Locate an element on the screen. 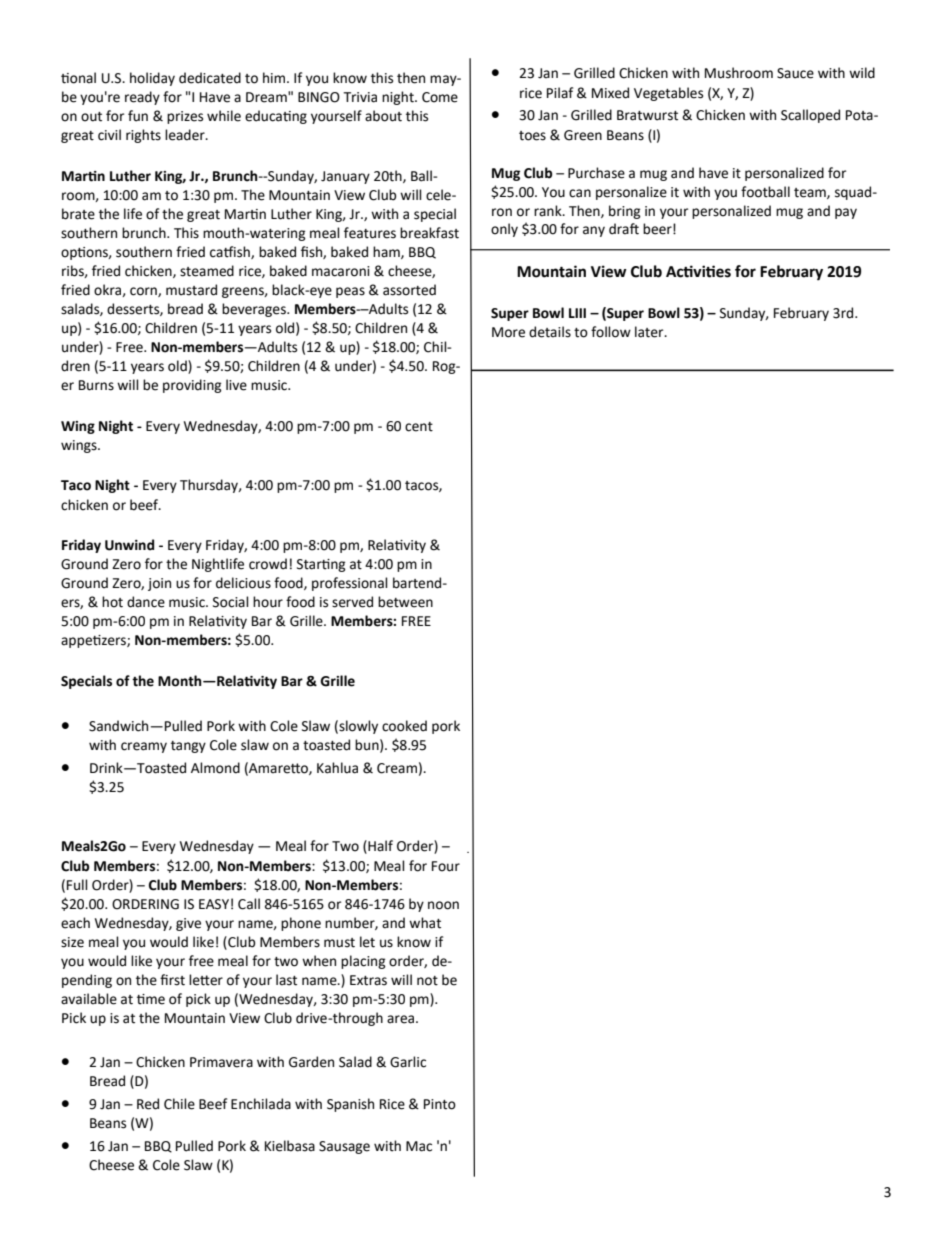  Four is located at coordinates (446, 866).
